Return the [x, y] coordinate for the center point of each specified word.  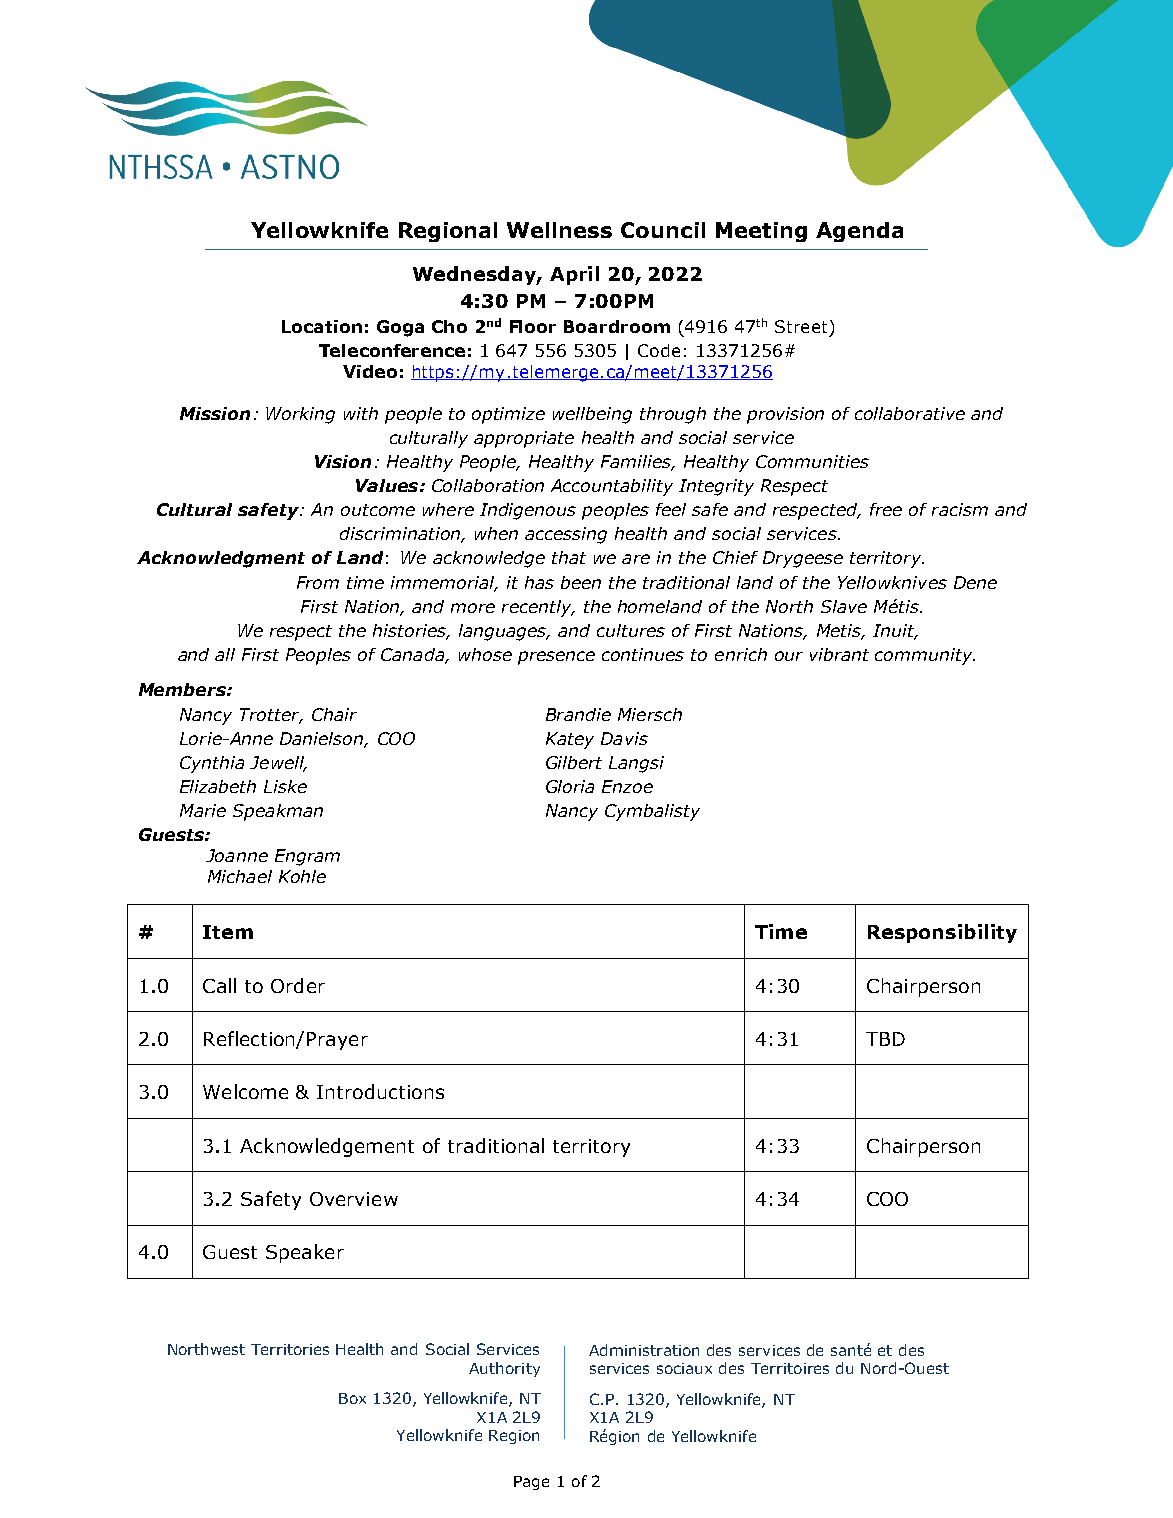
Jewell [278, 764]
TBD [885, 1039]
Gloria [570, 786]
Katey [570, 740]
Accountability [612, 487]
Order [298, 985]
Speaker [305, 1253]
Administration [644, 1350]
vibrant [839, 654]
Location [322, 326]
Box [352, 1398]
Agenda [859, 232]
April [574, 275]
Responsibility [942, 933]
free [886, 509]
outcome [378, 510]
